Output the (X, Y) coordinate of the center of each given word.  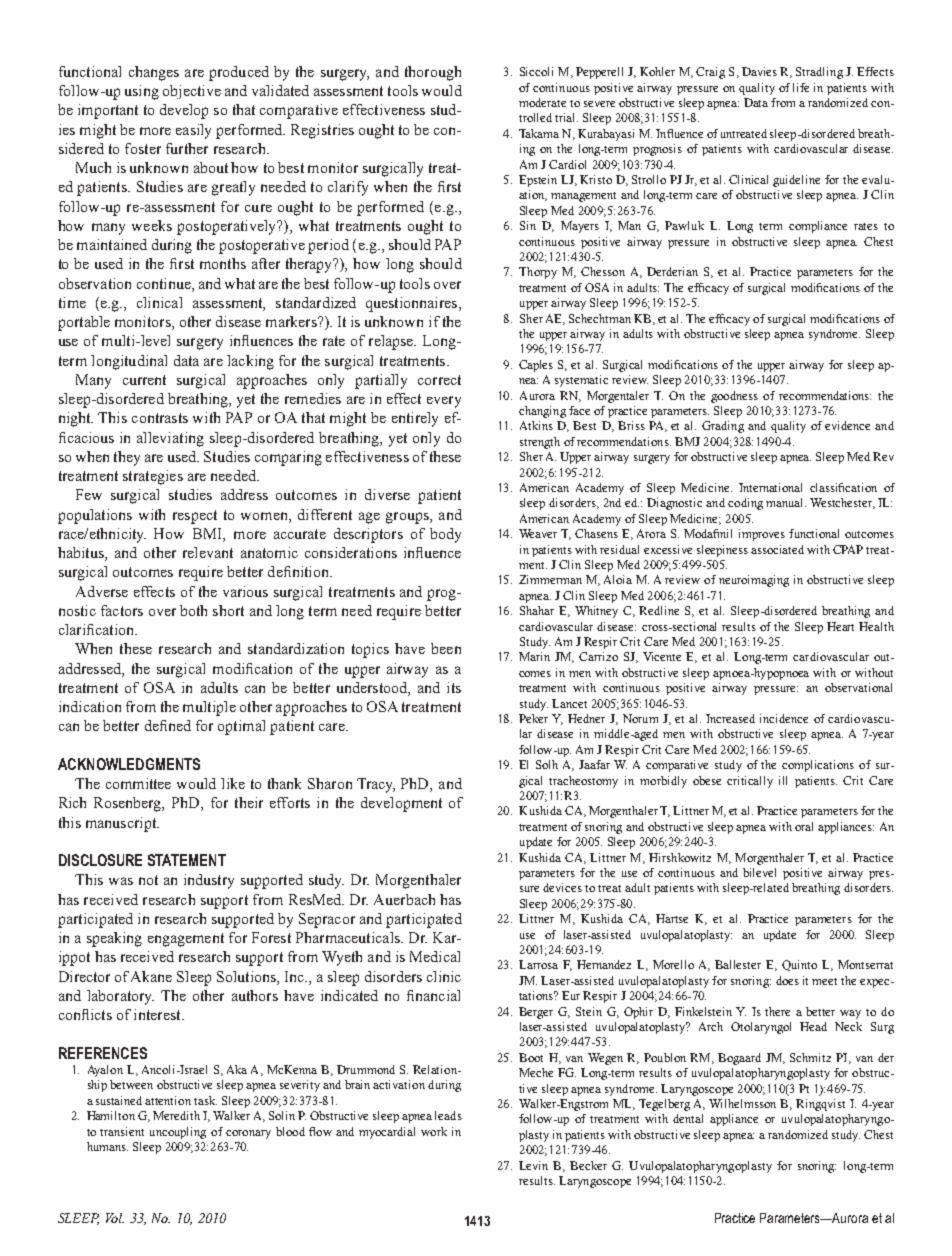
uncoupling (178, 1133)
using (142, 92)
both (193, 610)
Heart (840, 626)
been (446, 648)
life (801, 87)
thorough (433, 73)
